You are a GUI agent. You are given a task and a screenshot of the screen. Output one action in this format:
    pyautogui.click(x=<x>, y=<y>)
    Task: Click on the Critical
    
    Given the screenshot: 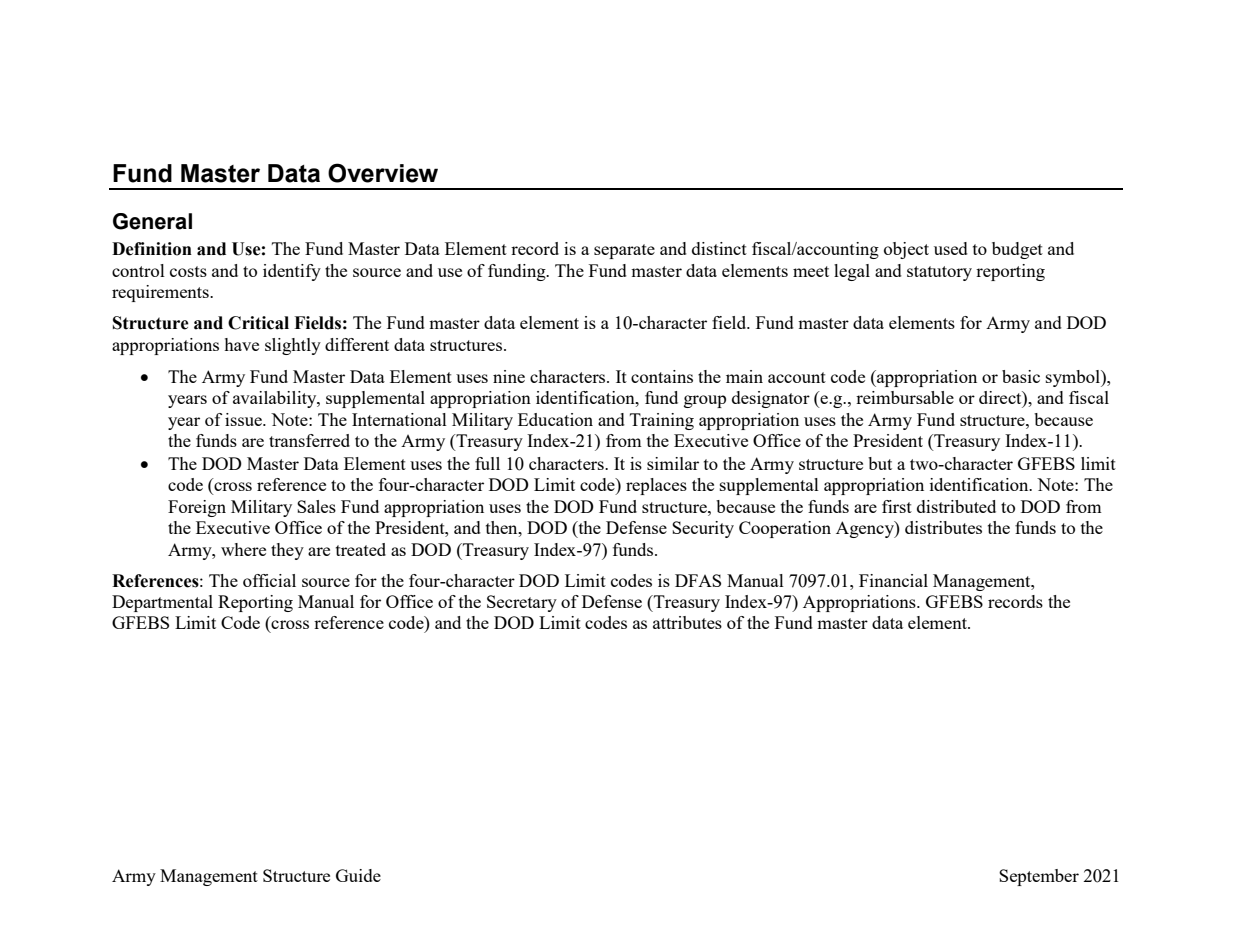 What is the action you would take?
    pyautogui.click(x=258, y=323)
